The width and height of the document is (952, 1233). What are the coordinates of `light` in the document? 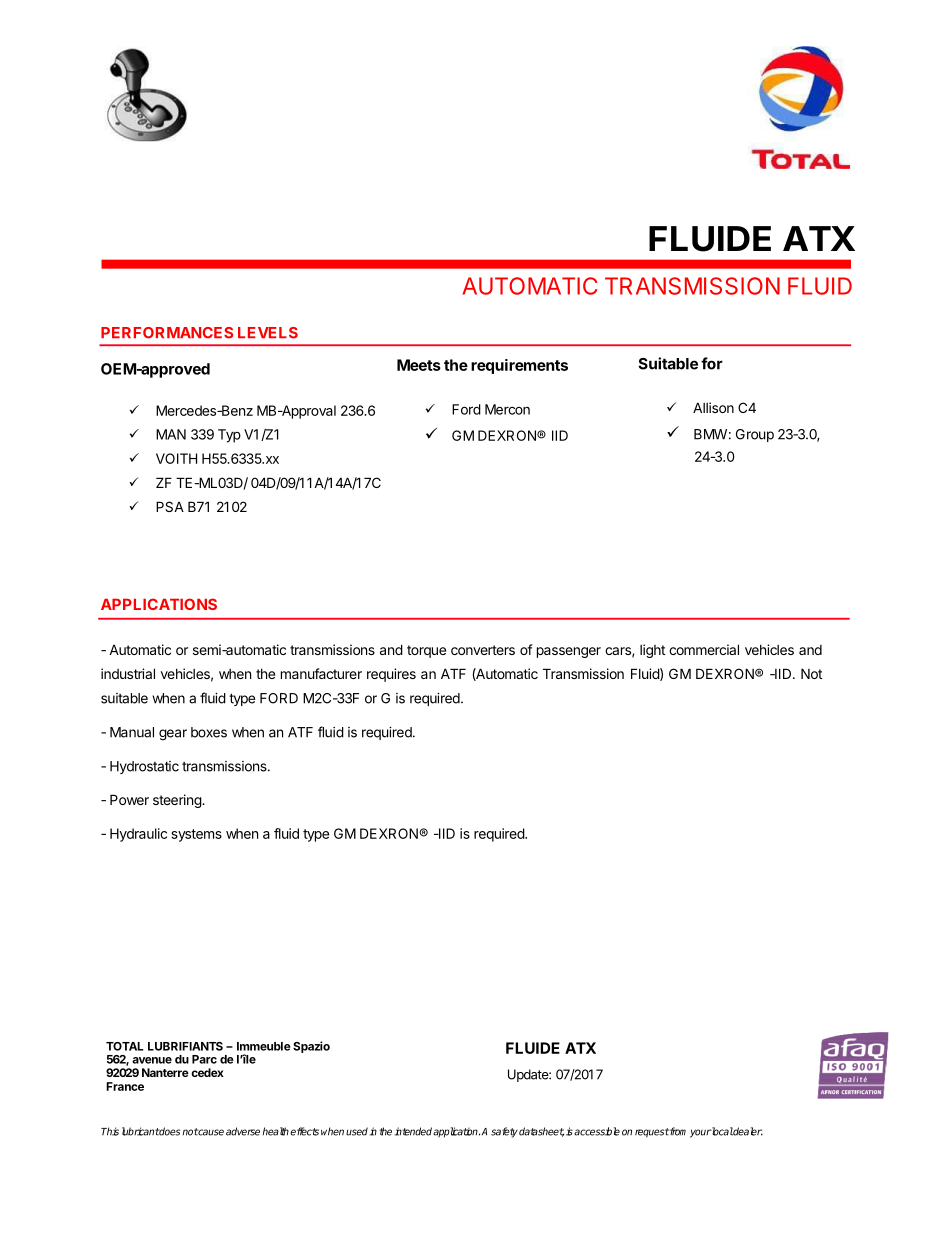 It's located at (652, 651).
